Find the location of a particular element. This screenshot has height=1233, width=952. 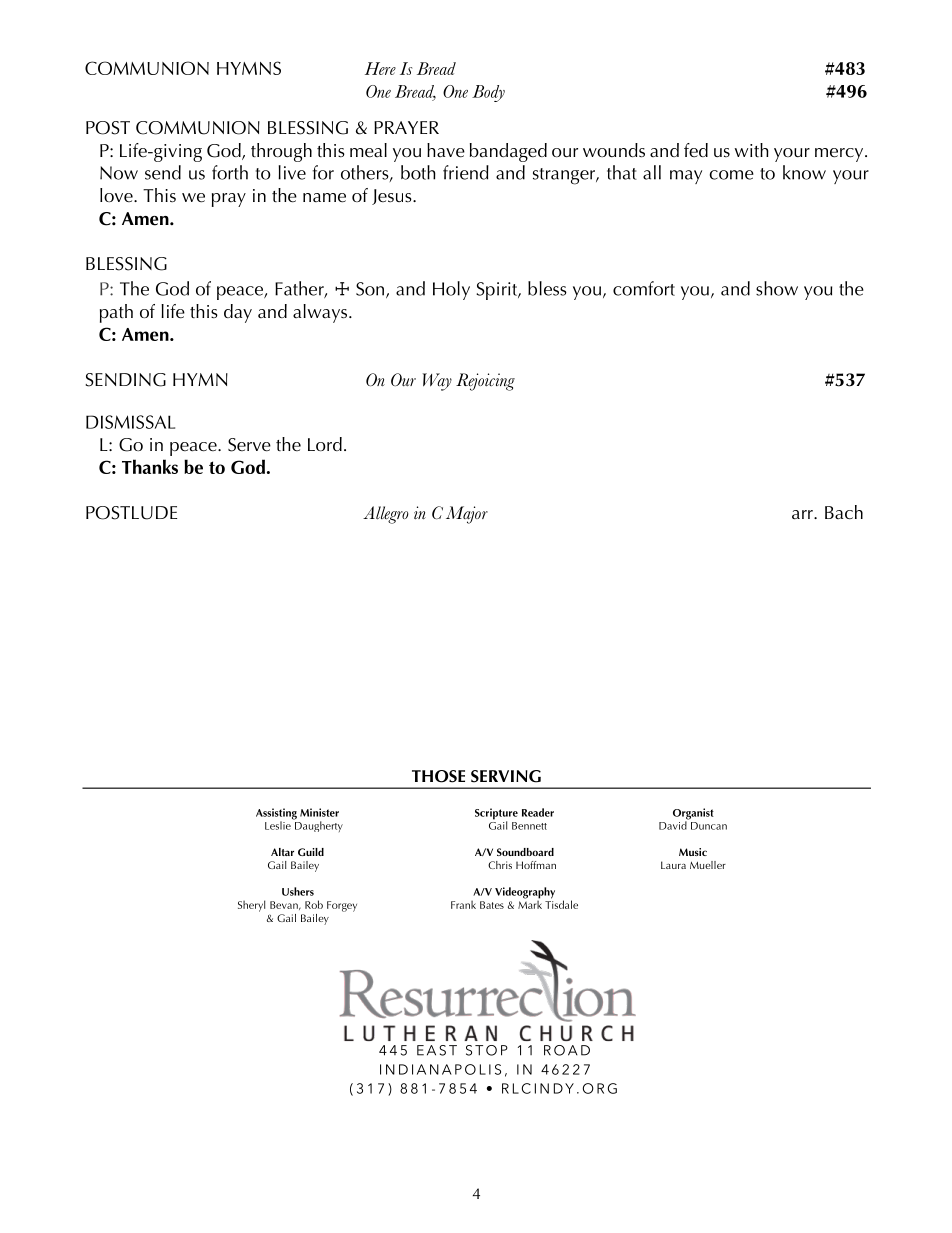

through is located at coordinates (281, 152).
